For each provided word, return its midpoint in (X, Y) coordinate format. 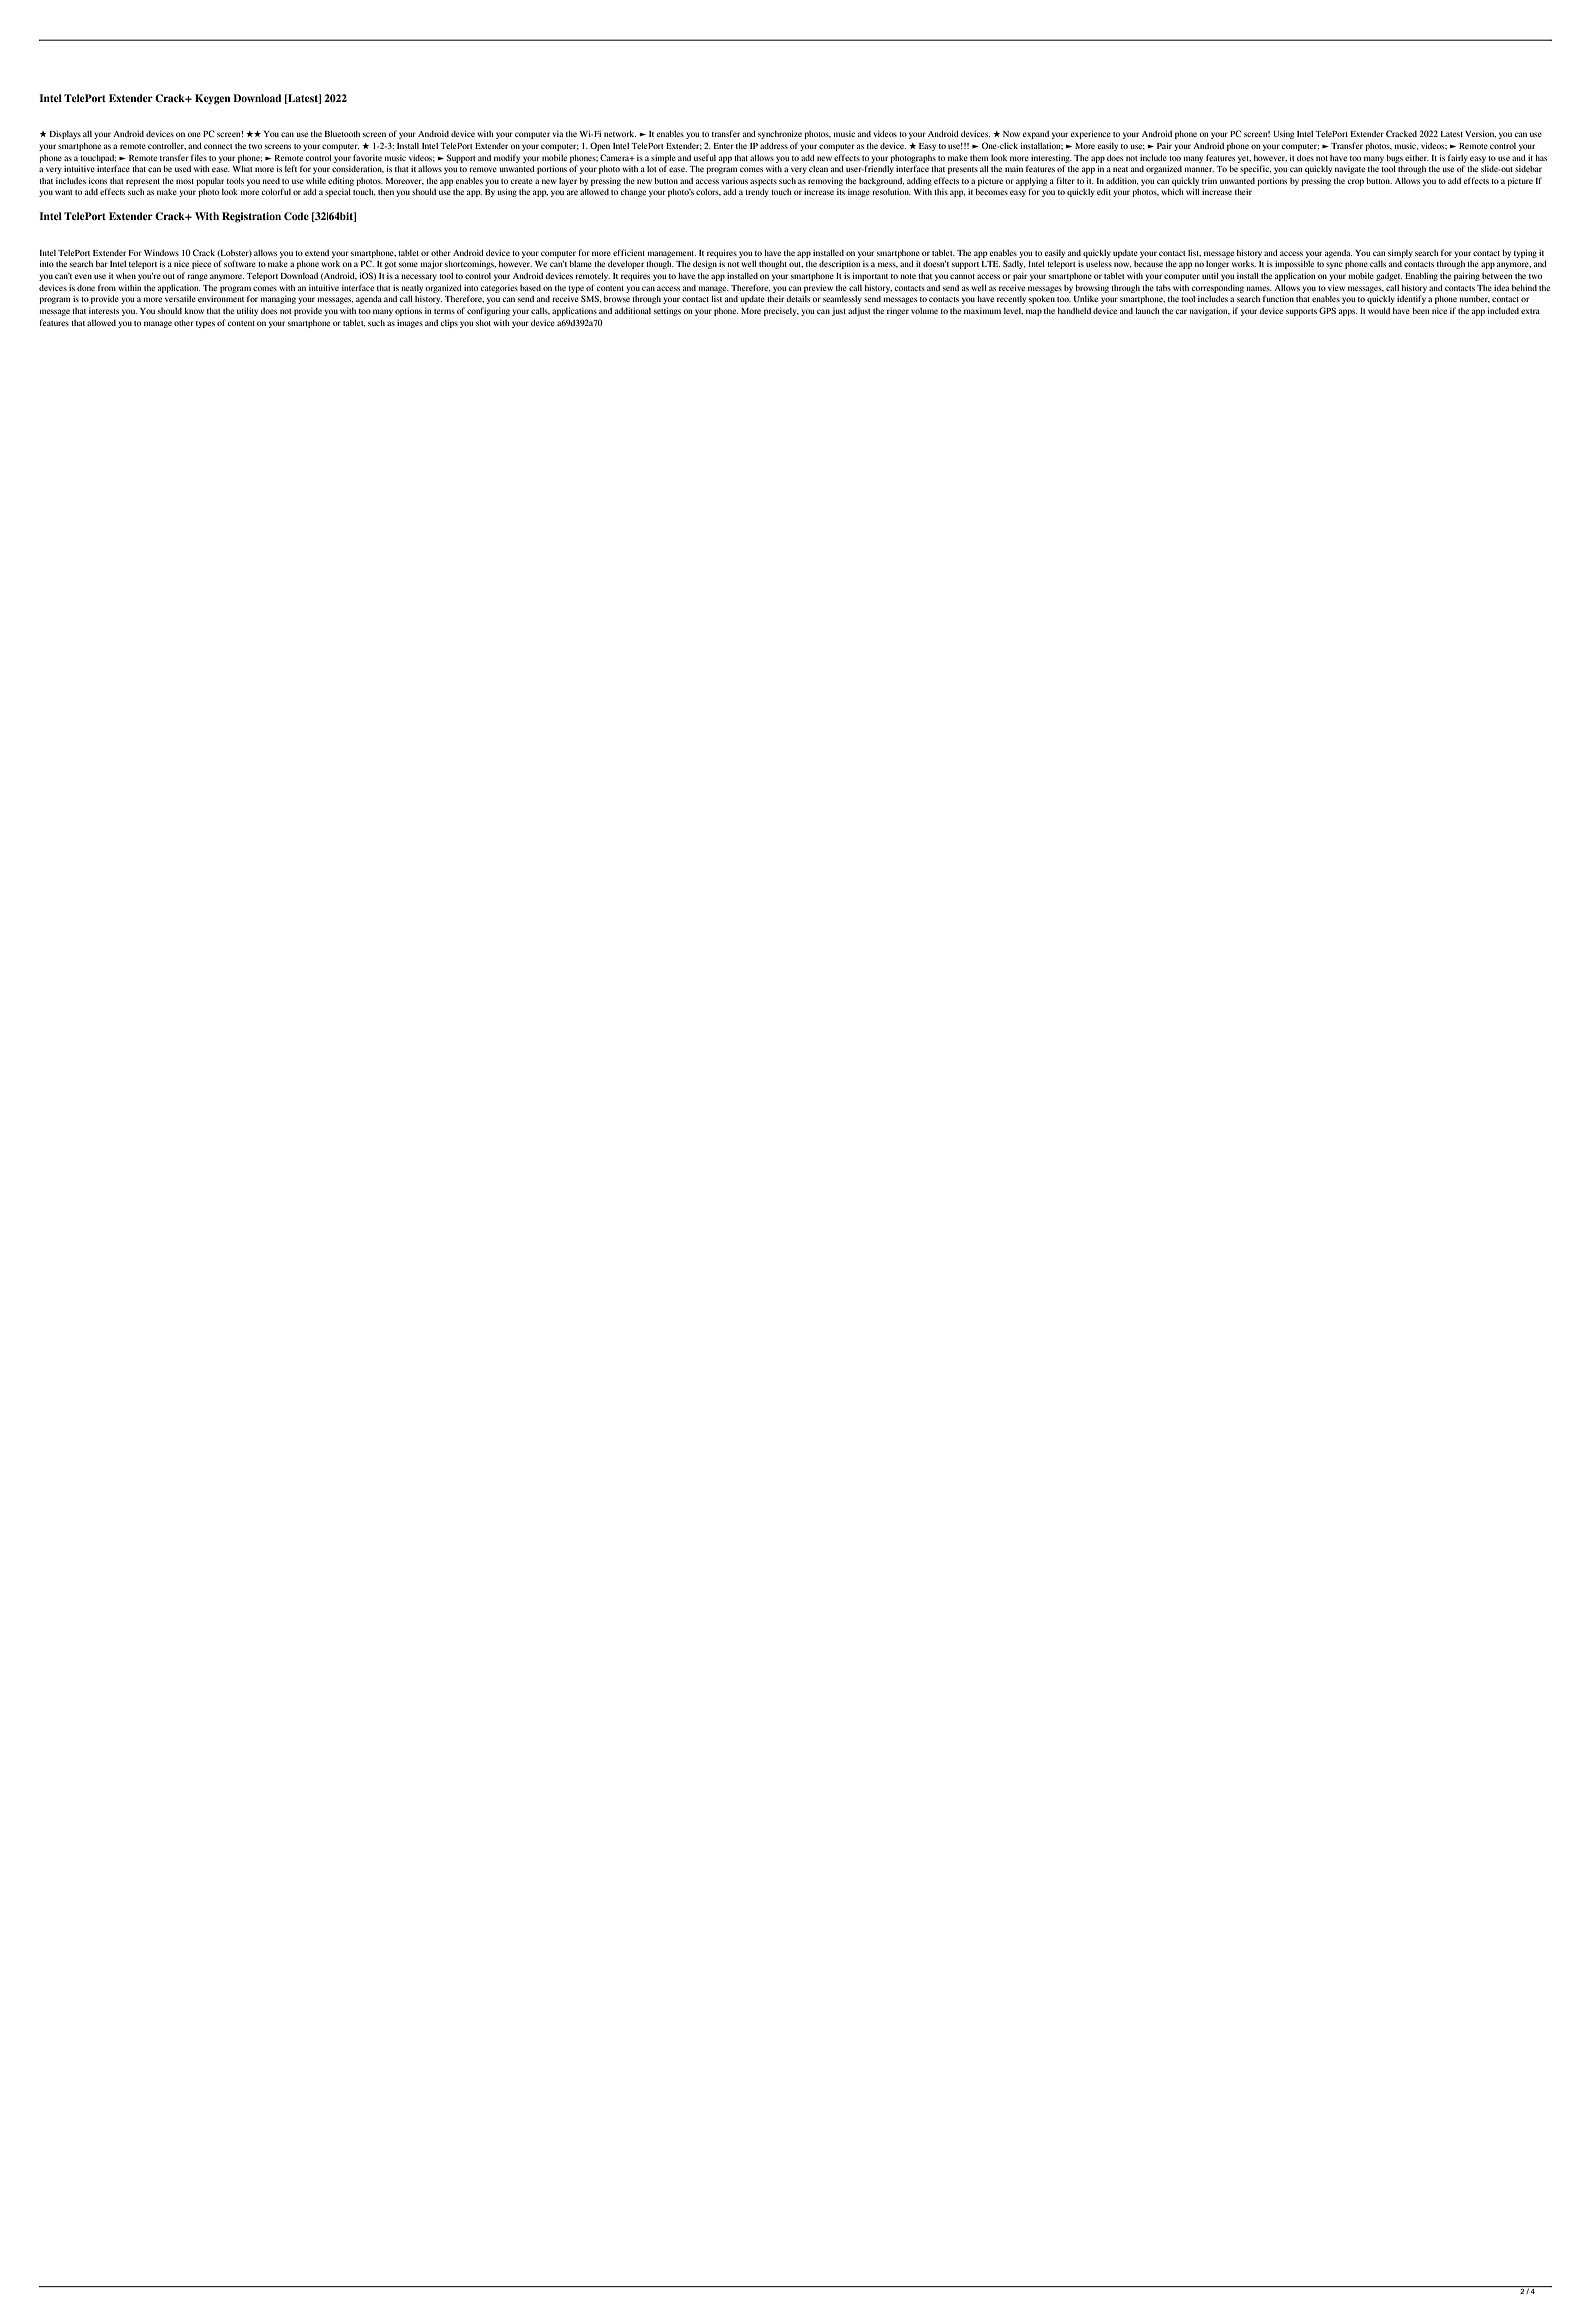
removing (825, 181)
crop (1356, 182)
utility (247, 311)
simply (1400, 253)
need (271, 181)
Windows (161, 253)
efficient (629, 252)
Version (1480, 134)
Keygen (212, 99)
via (558, 134)
